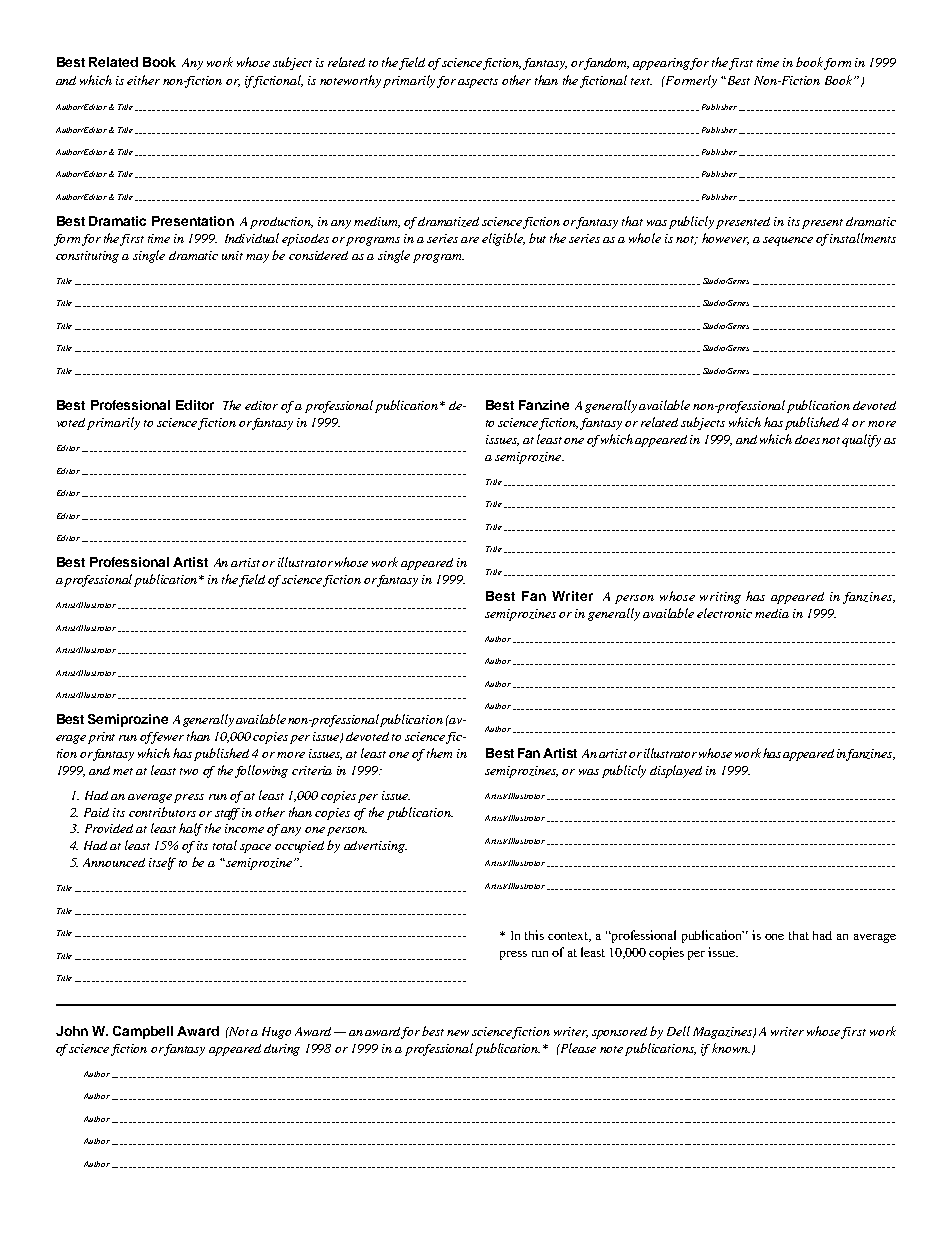 The height and width of the document is (1233, 952). I want to click on them, so click(439, 753).
